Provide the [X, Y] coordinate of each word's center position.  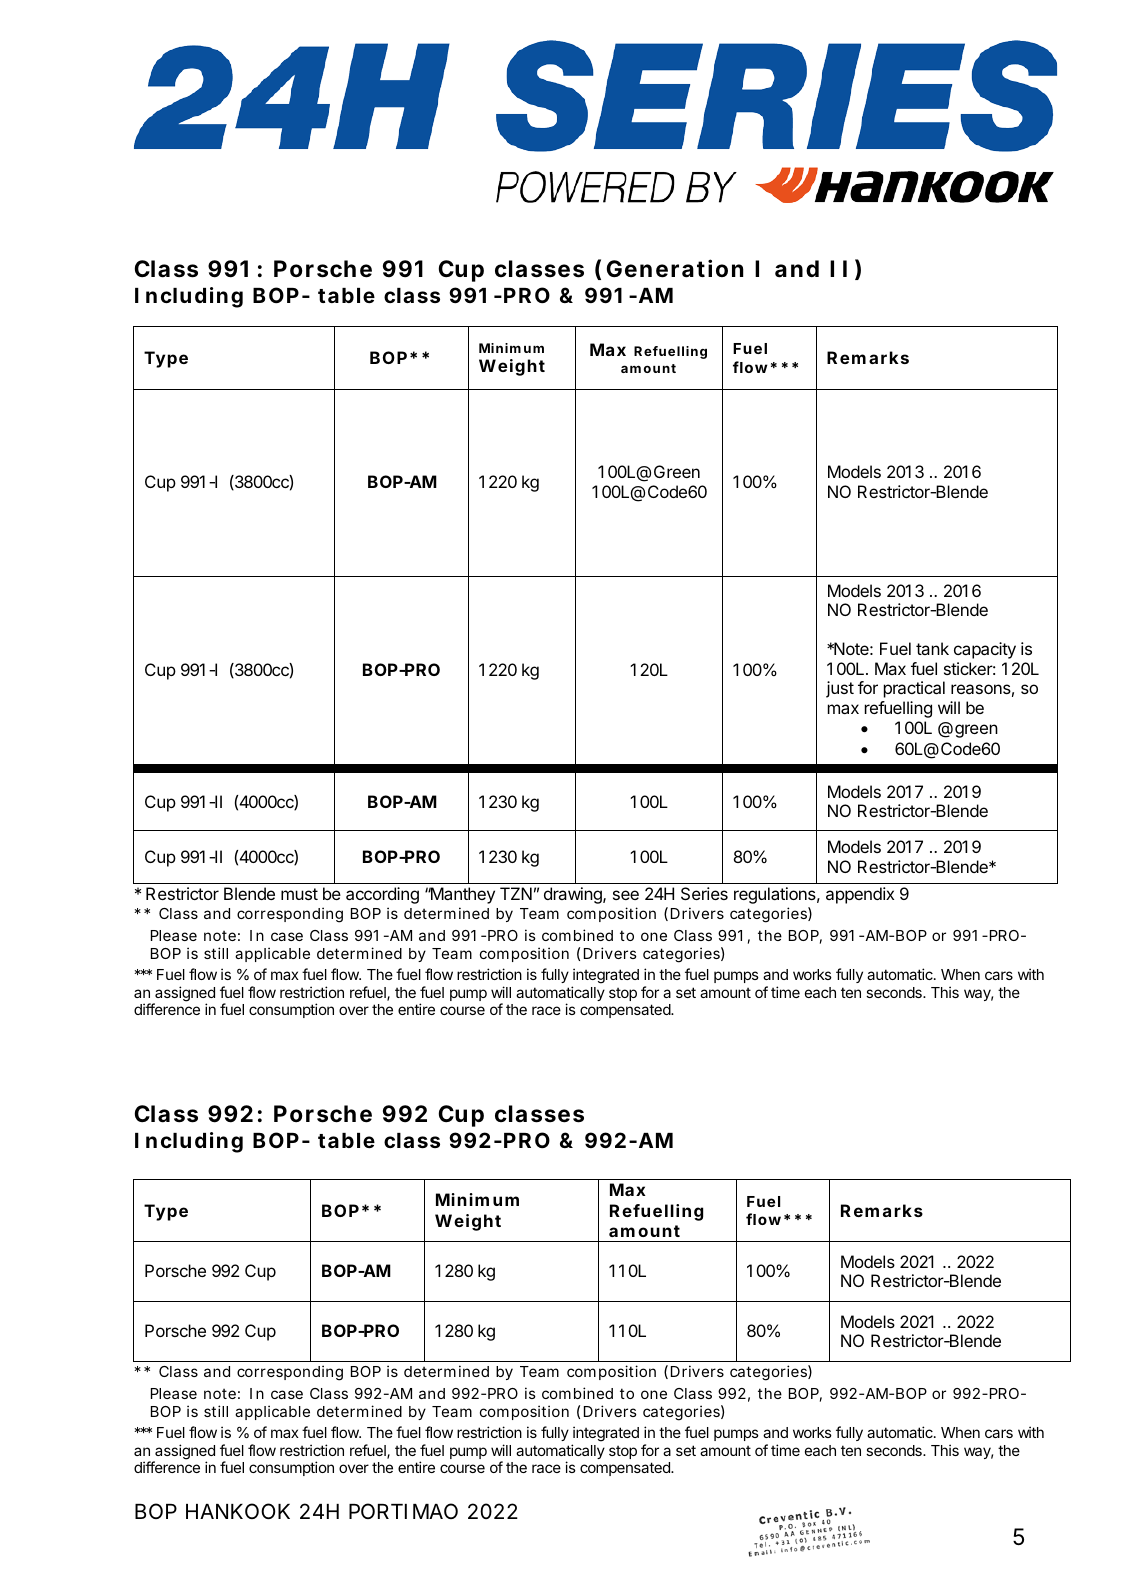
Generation [675, 268]
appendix [860, 895]
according [382, 895]
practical [914, 689]
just [840, 689]
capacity [985, 650]
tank [932, 648]
